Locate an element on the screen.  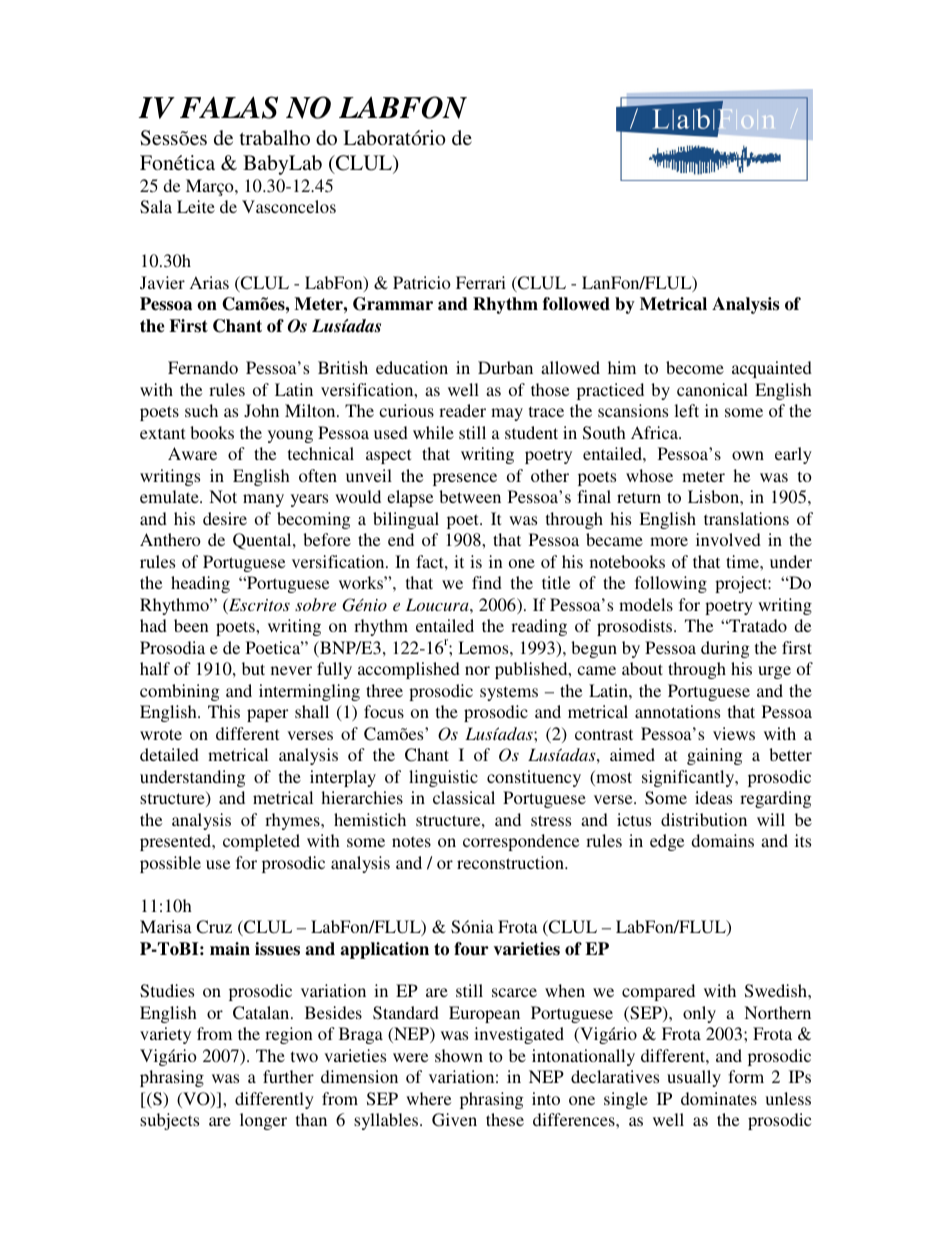
longer is located at coordinates (263, 1121).
